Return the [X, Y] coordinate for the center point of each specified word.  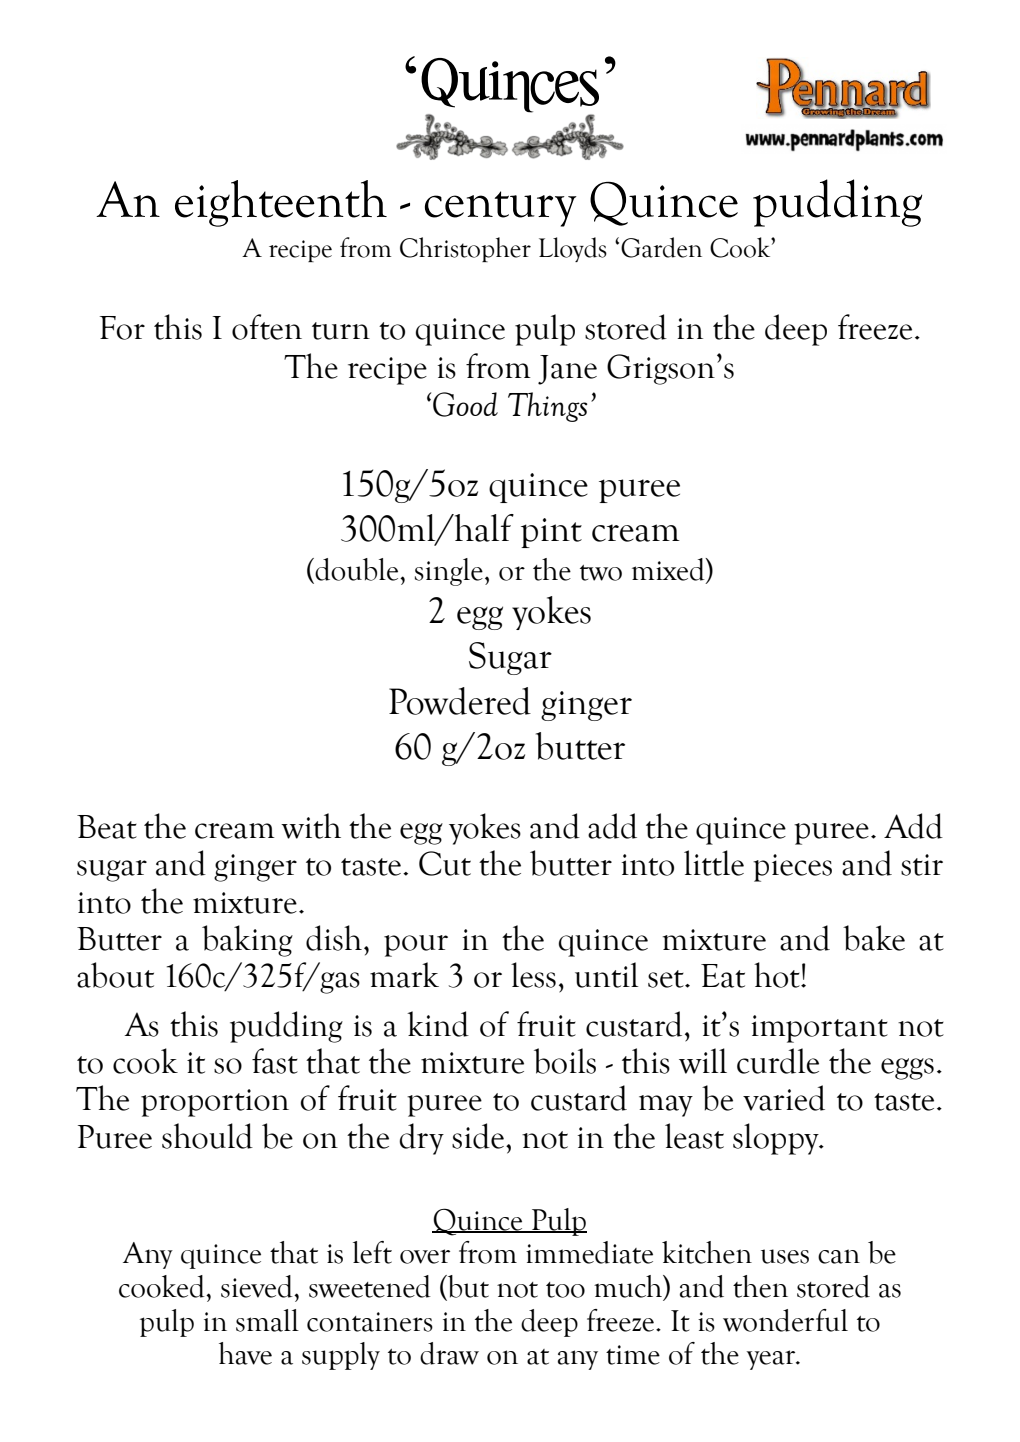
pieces [792, 868]
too [565, 1290]
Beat [107, 827]
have [245, 1353]
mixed [669, 570]
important [819, 1029]
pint [551, 533]
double [358, 569]
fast [275, 1061]
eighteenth [281, 203]
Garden [661, 247]
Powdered [460, 701]
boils [565, 1061]
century [501, 209]
